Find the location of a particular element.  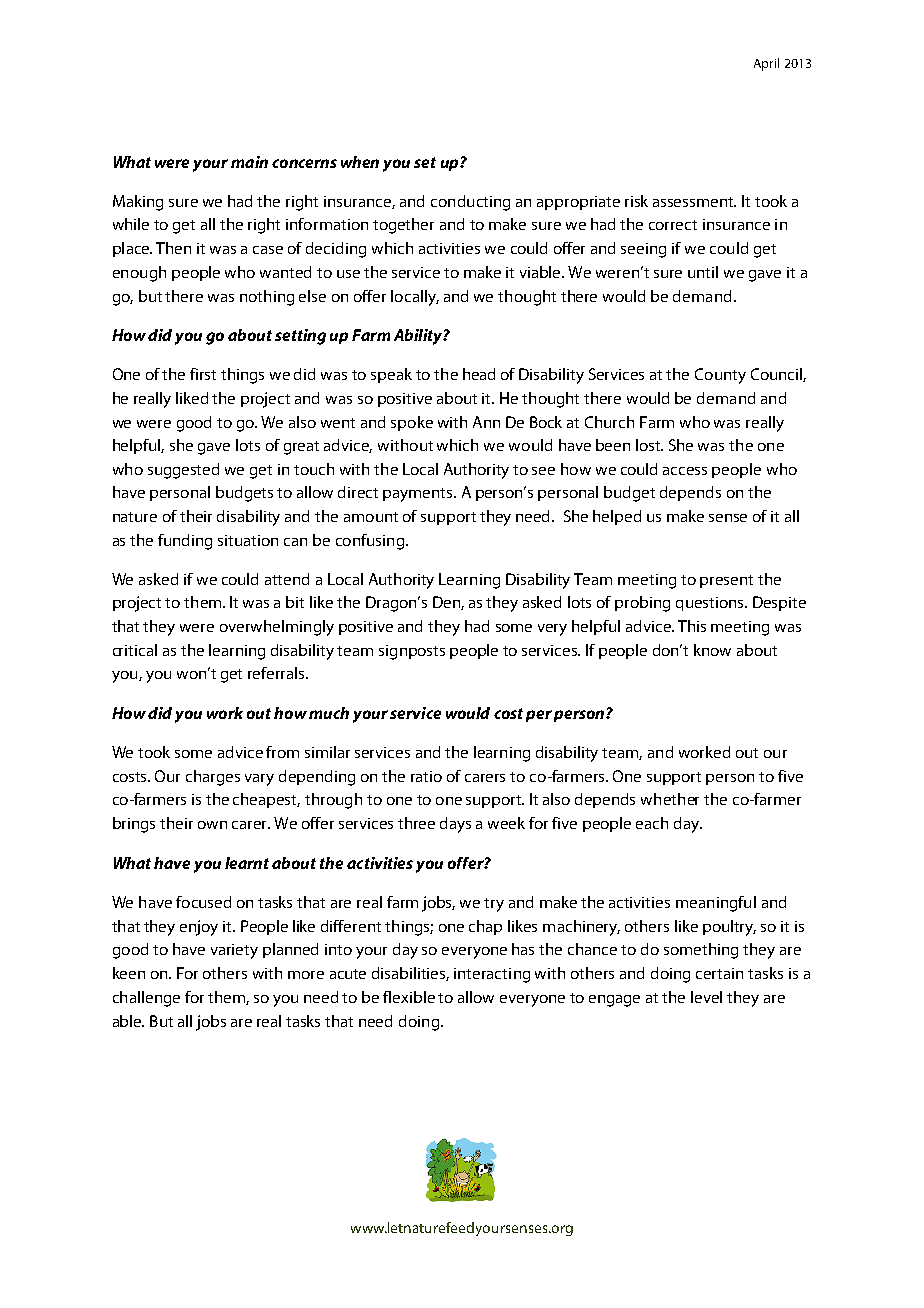

head is located at coordinates (479, 374).
